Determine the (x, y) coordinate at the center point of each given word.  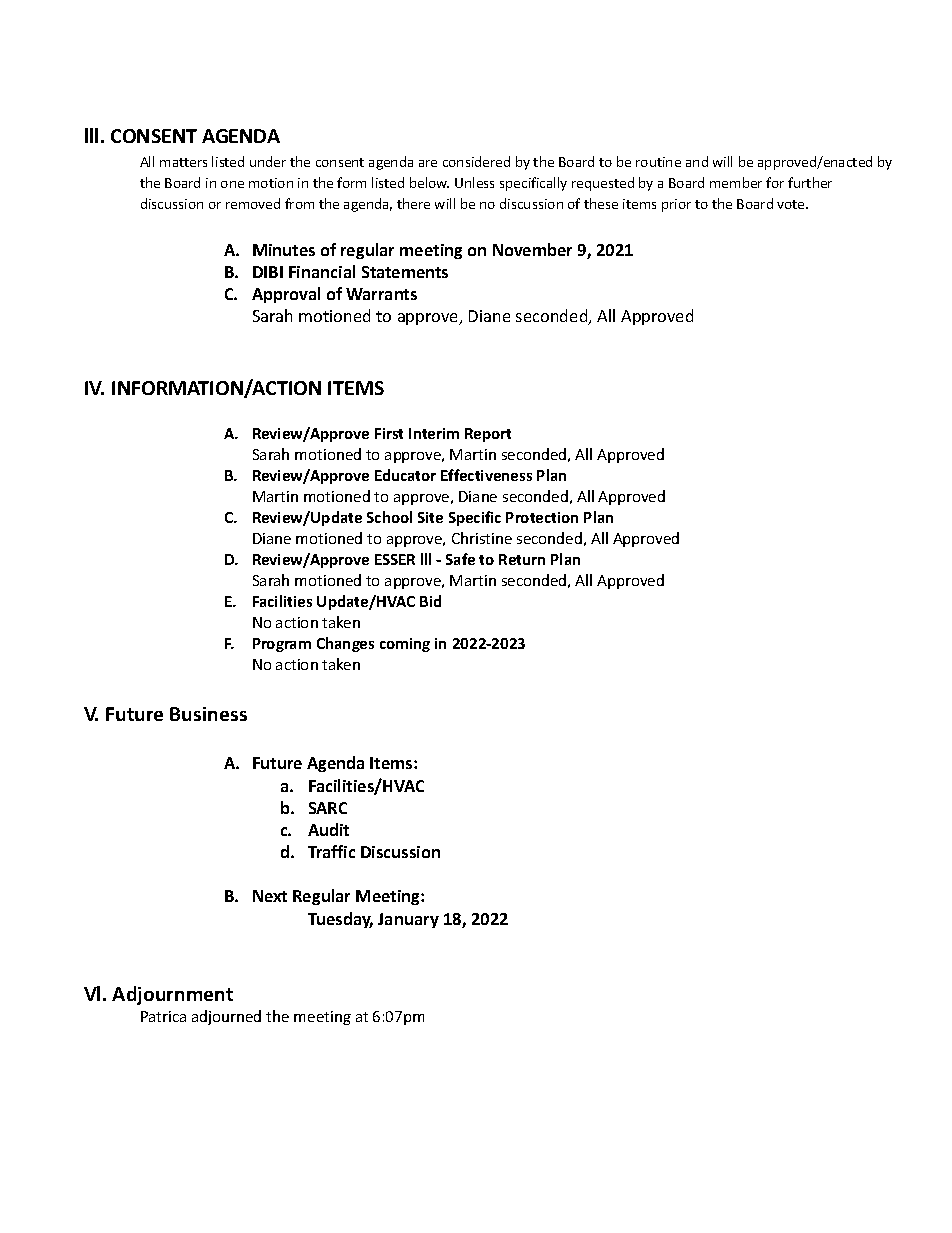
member (736, 182)
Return (522, 559)
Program (282, 645)
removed (253, 203)
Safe (460, 559)
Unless (474, 182)
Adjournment (172, 995)
